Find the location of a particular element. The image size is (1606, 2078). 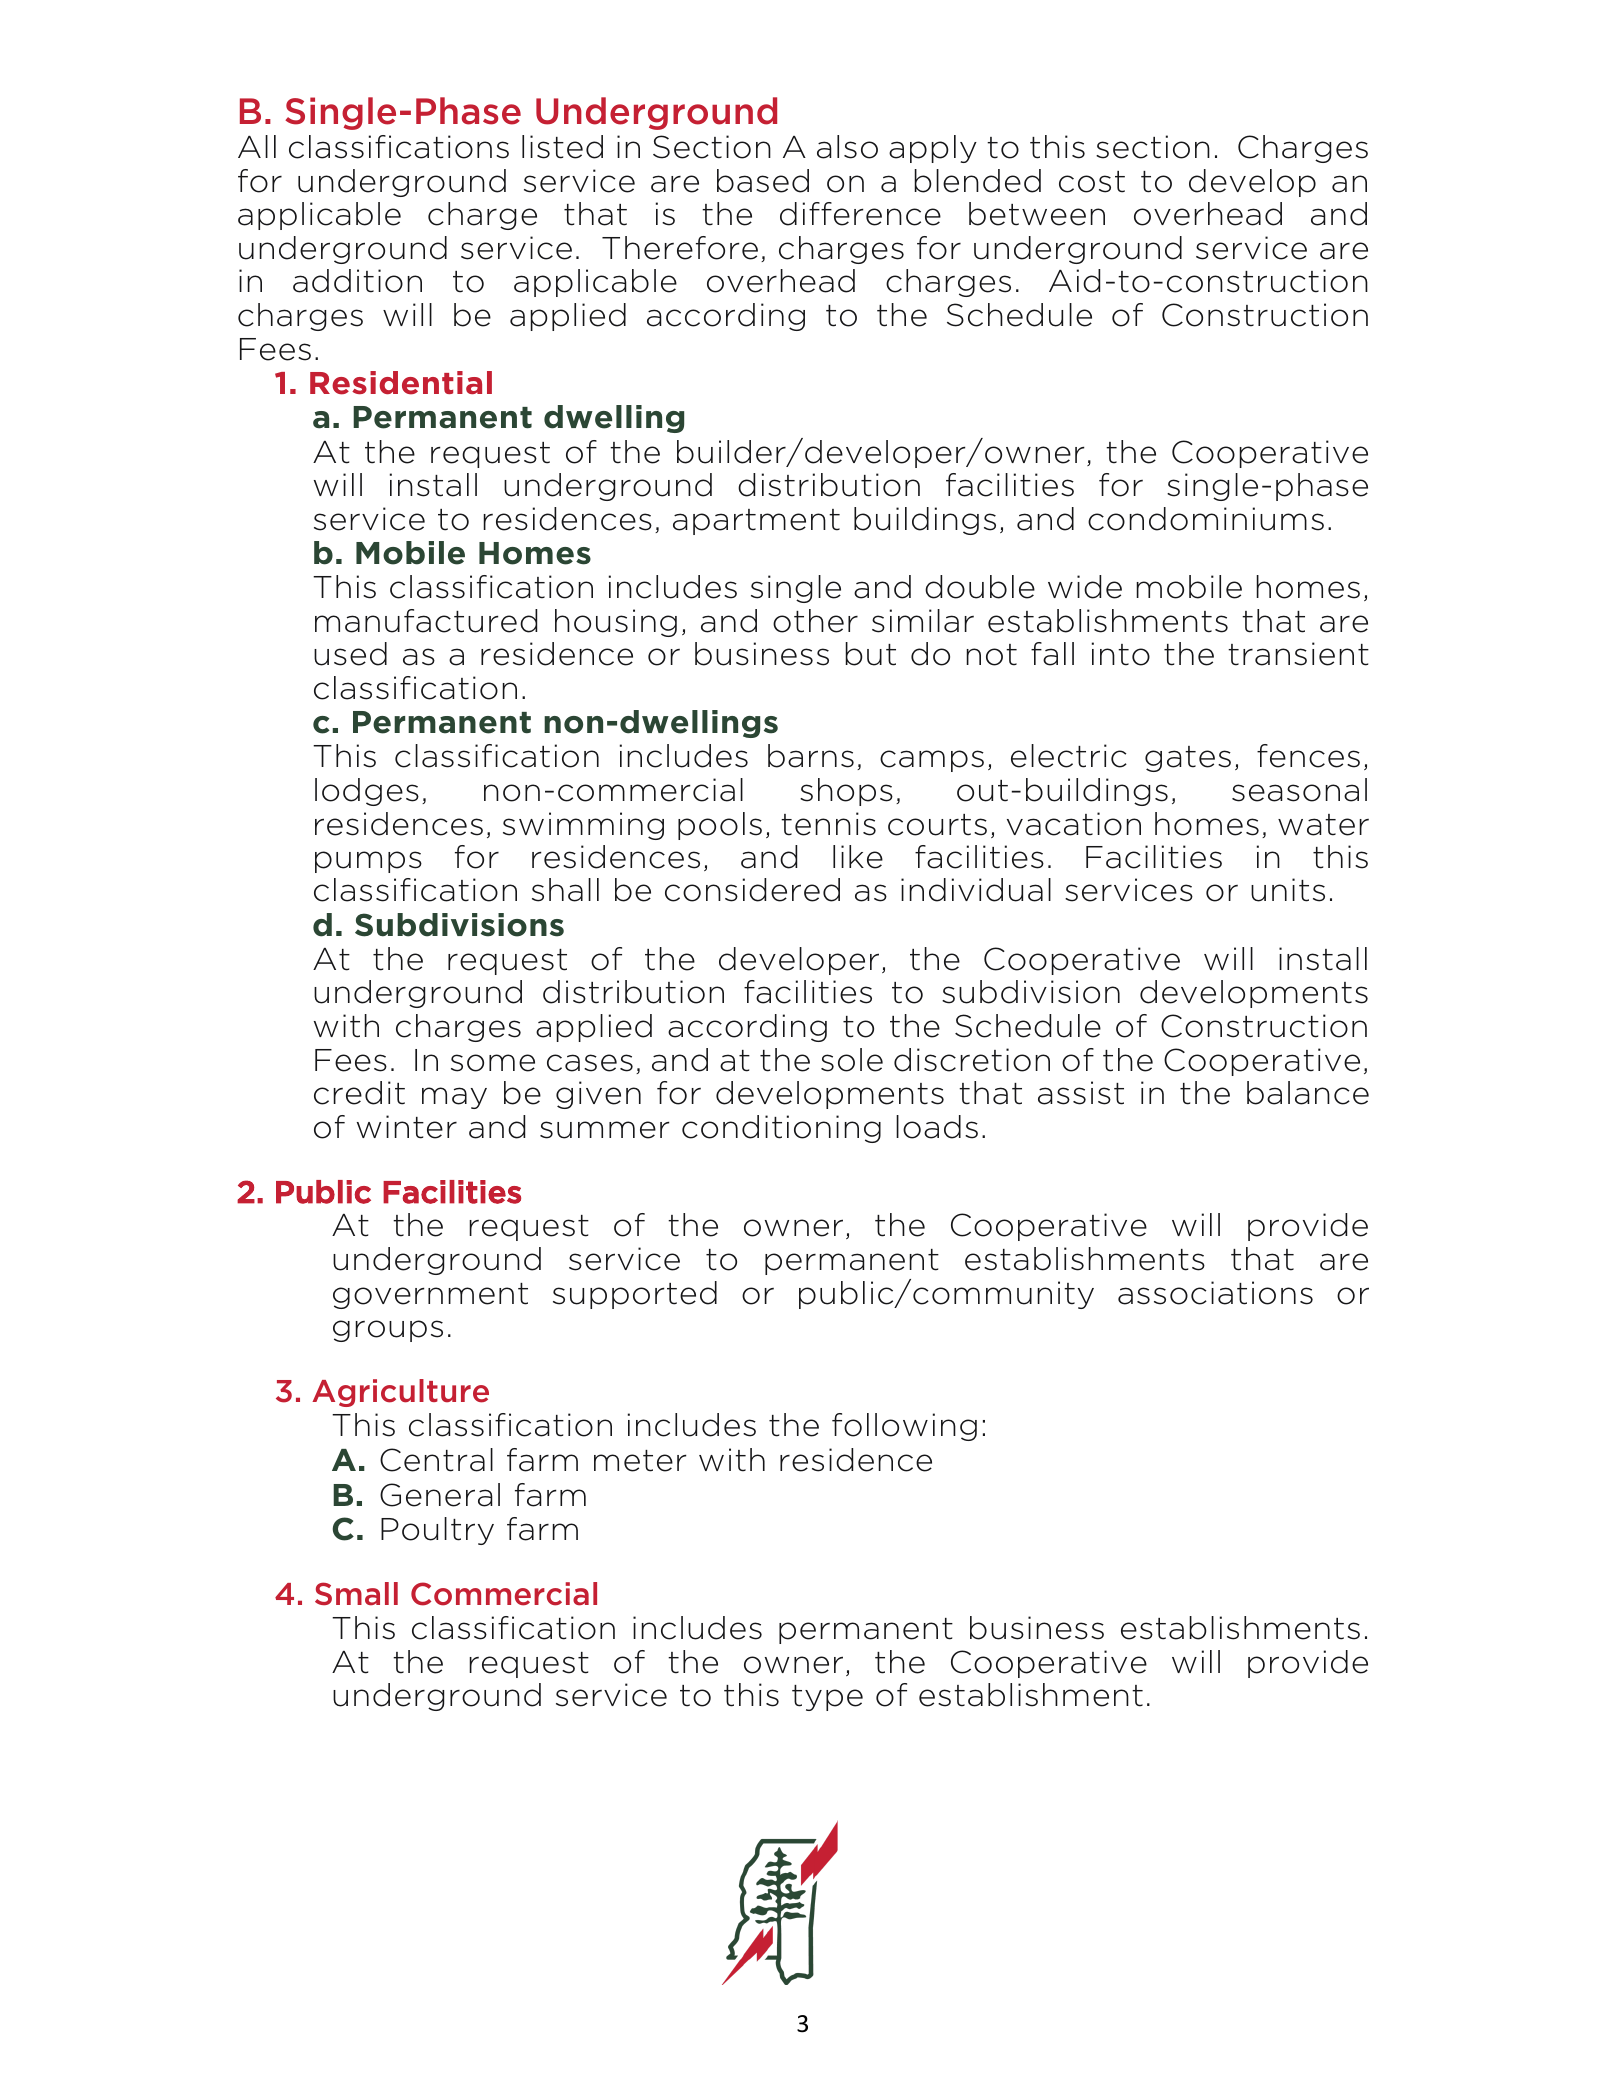

following is located at coordinates (904, 1427).
